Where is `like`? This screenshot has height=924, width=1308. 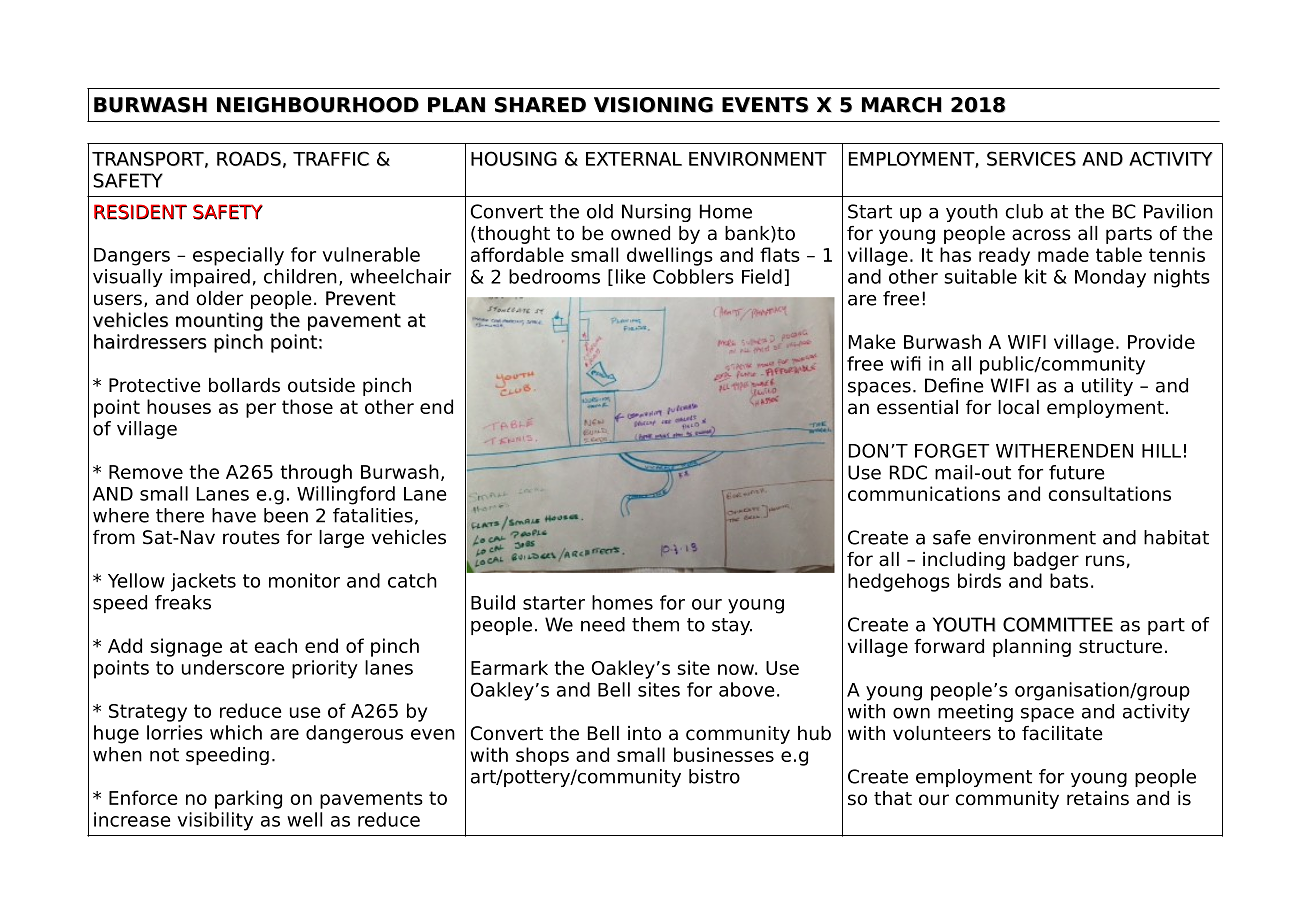 like is located at coordinates (630, 276).
